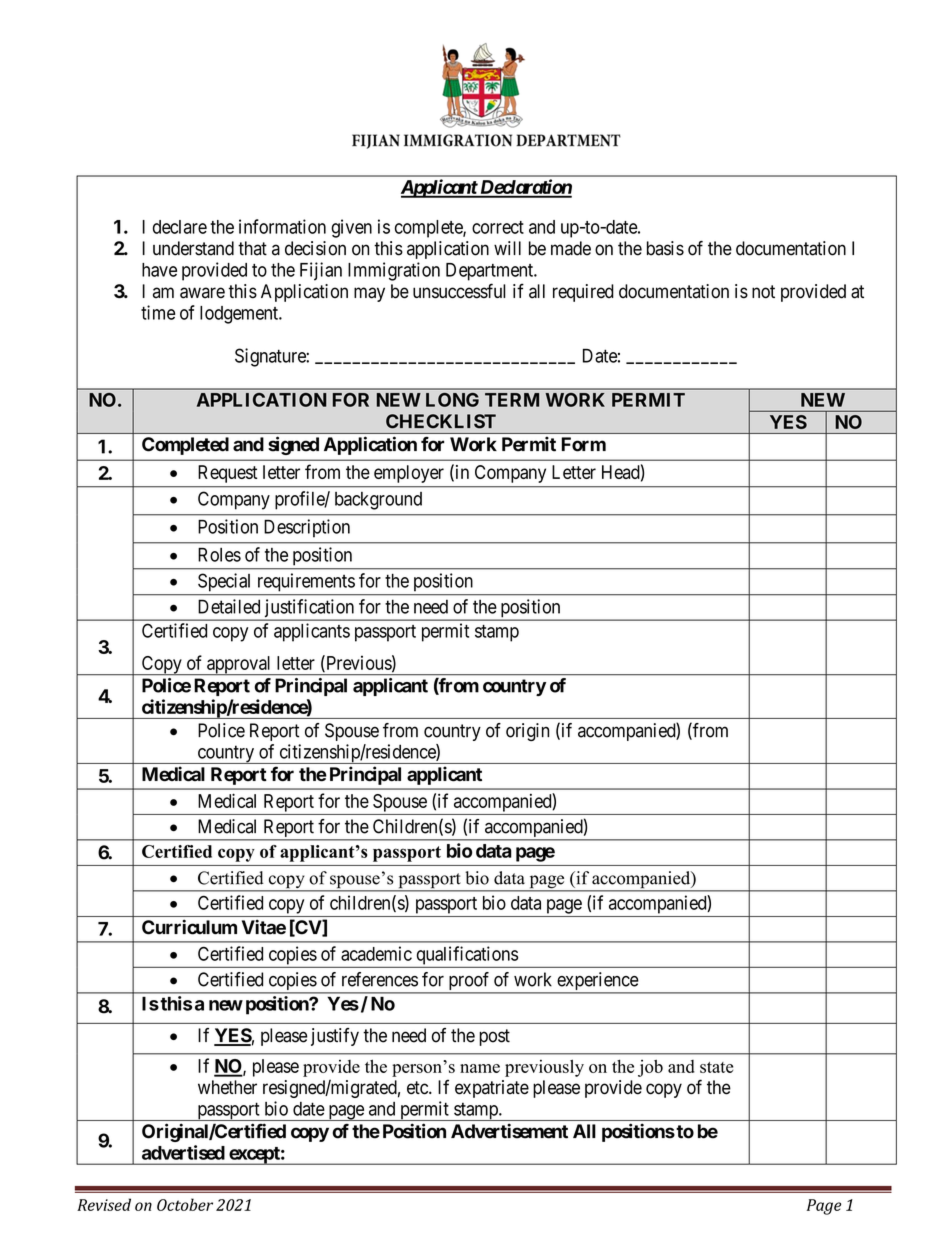 The image size is (952, 1233). Describe the element at coordinates (665, 248) in the page. I see `basis` at that location.
